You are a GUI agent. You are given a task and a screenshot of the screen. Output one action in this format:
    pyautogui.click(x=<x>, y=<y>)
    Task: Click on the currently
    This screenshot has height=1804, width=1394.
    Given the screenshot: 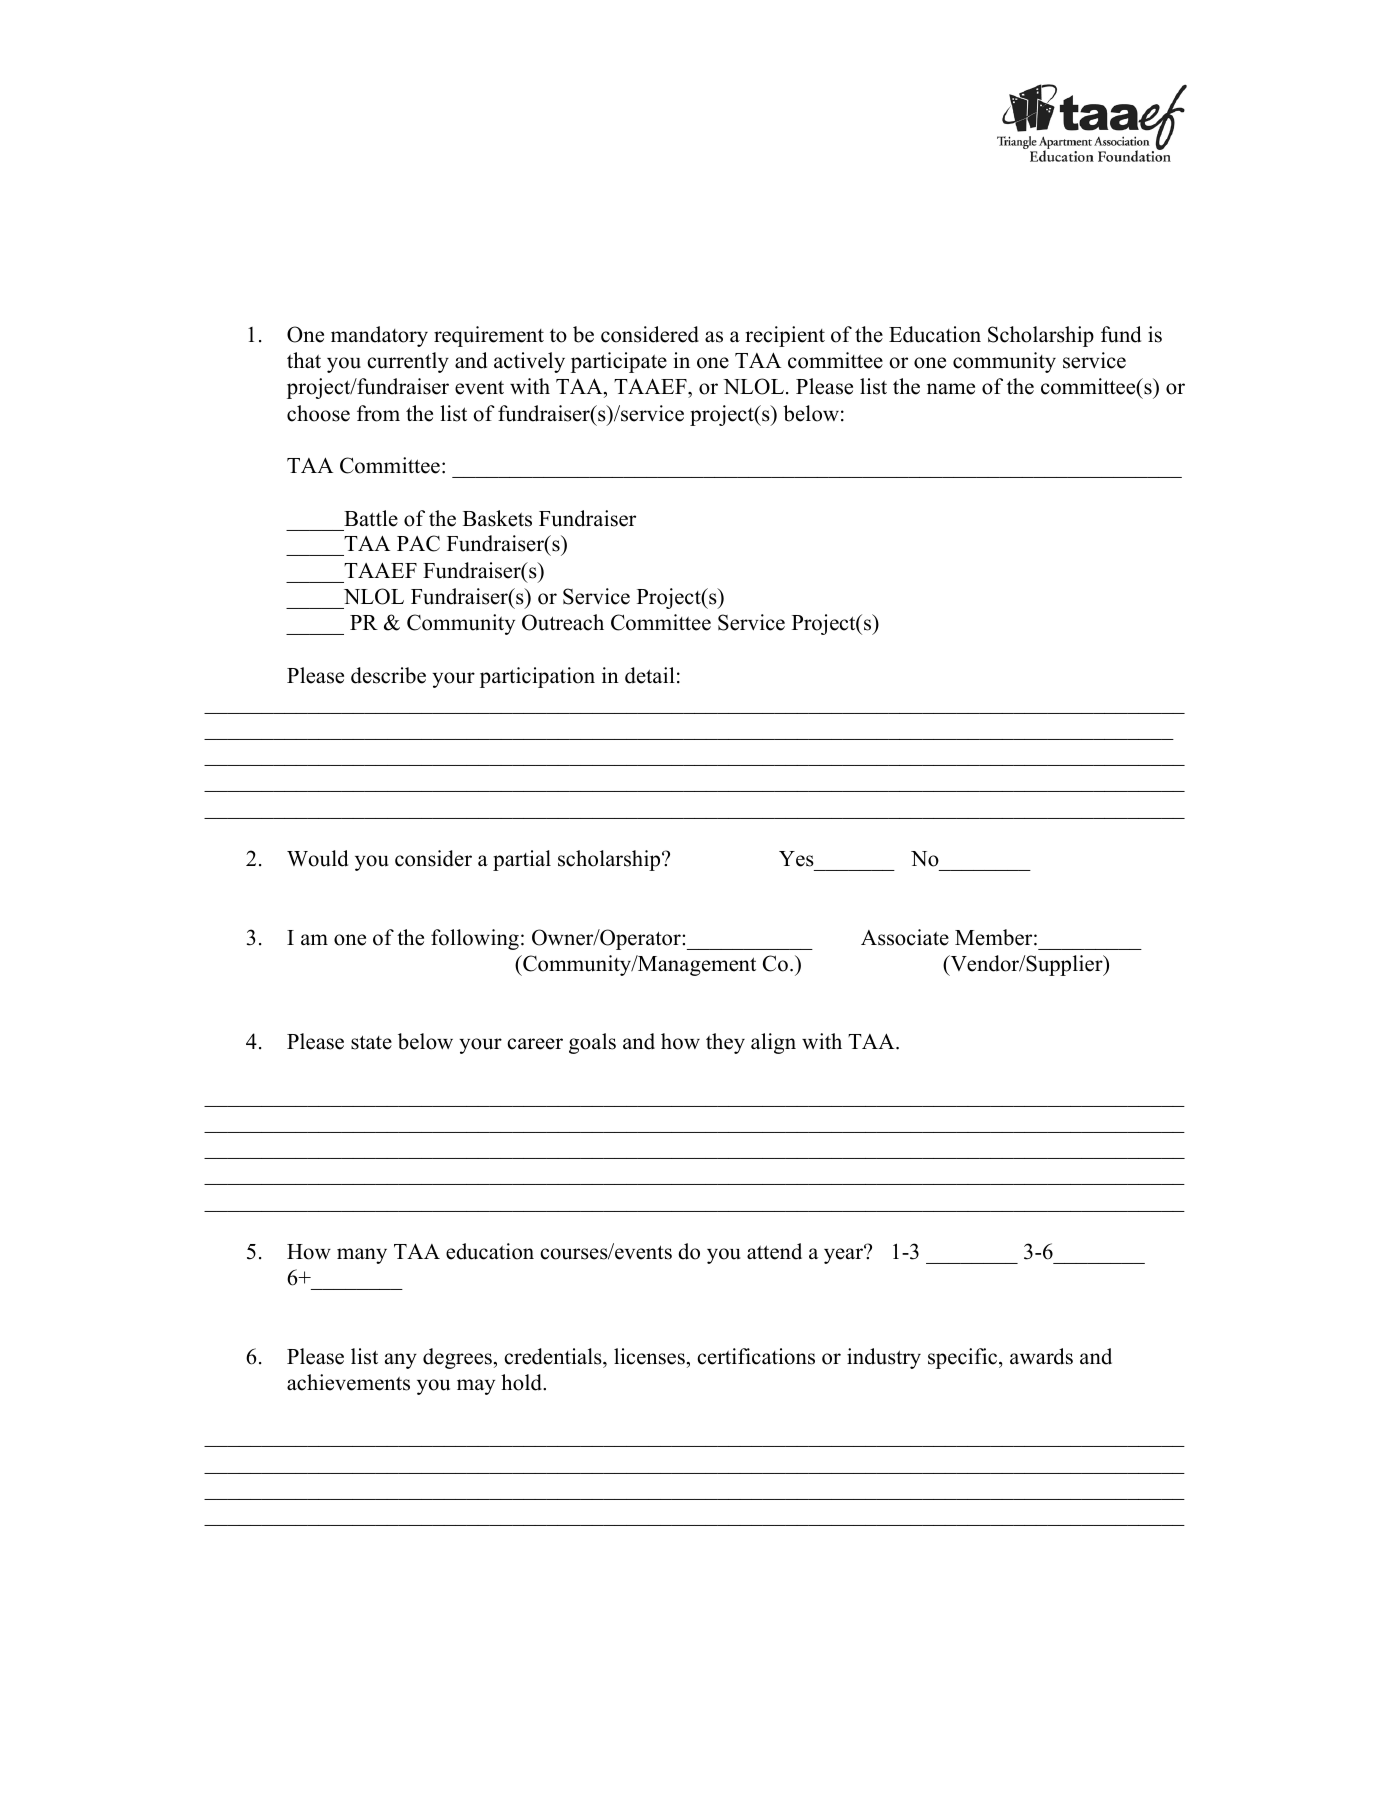 What is the action you would take?
    pyautogui.click(x=408, y=362)
